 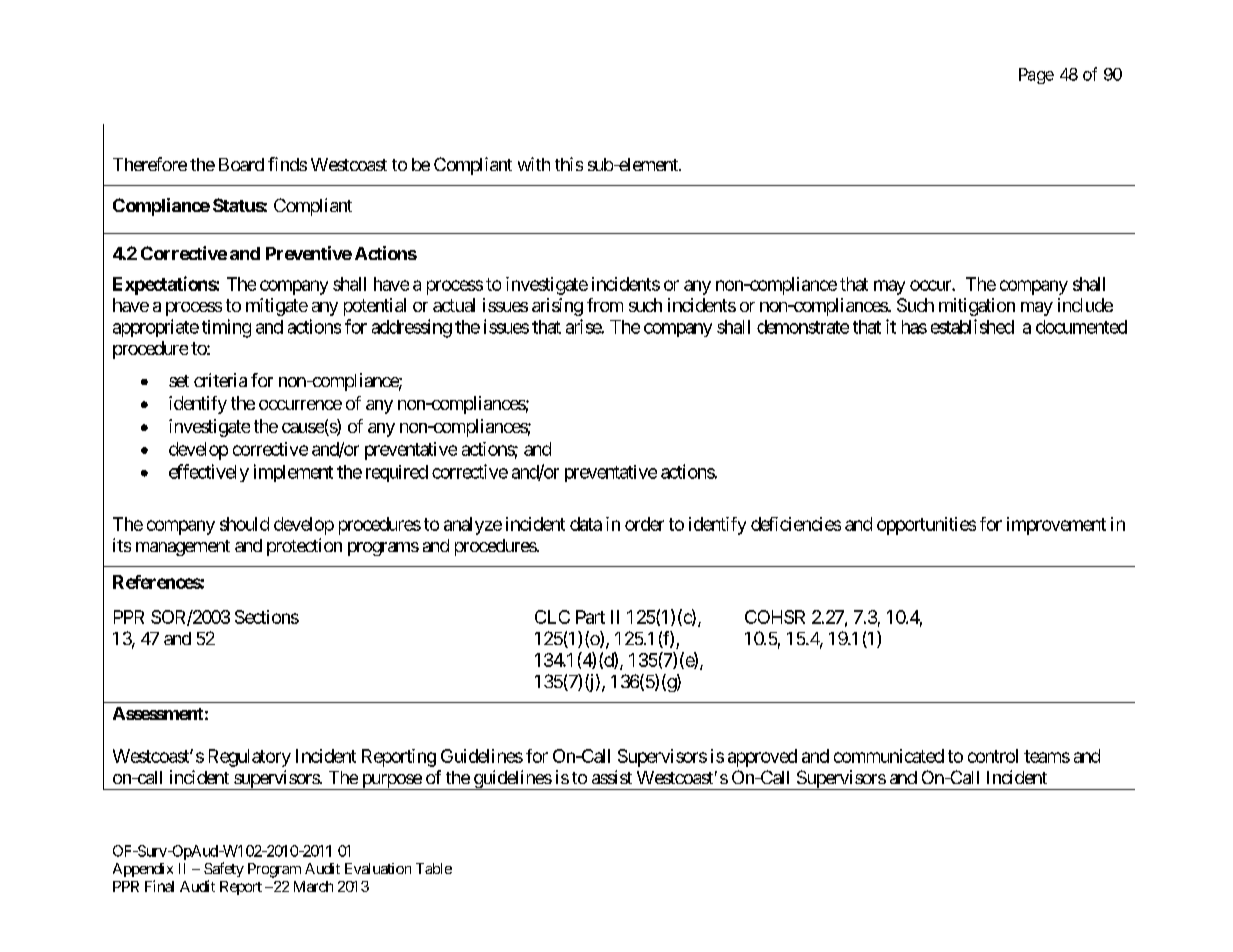 What do you see at coordinates (1047, 756) in the page?
I see `teams` at bounding box center [1047, 756].
